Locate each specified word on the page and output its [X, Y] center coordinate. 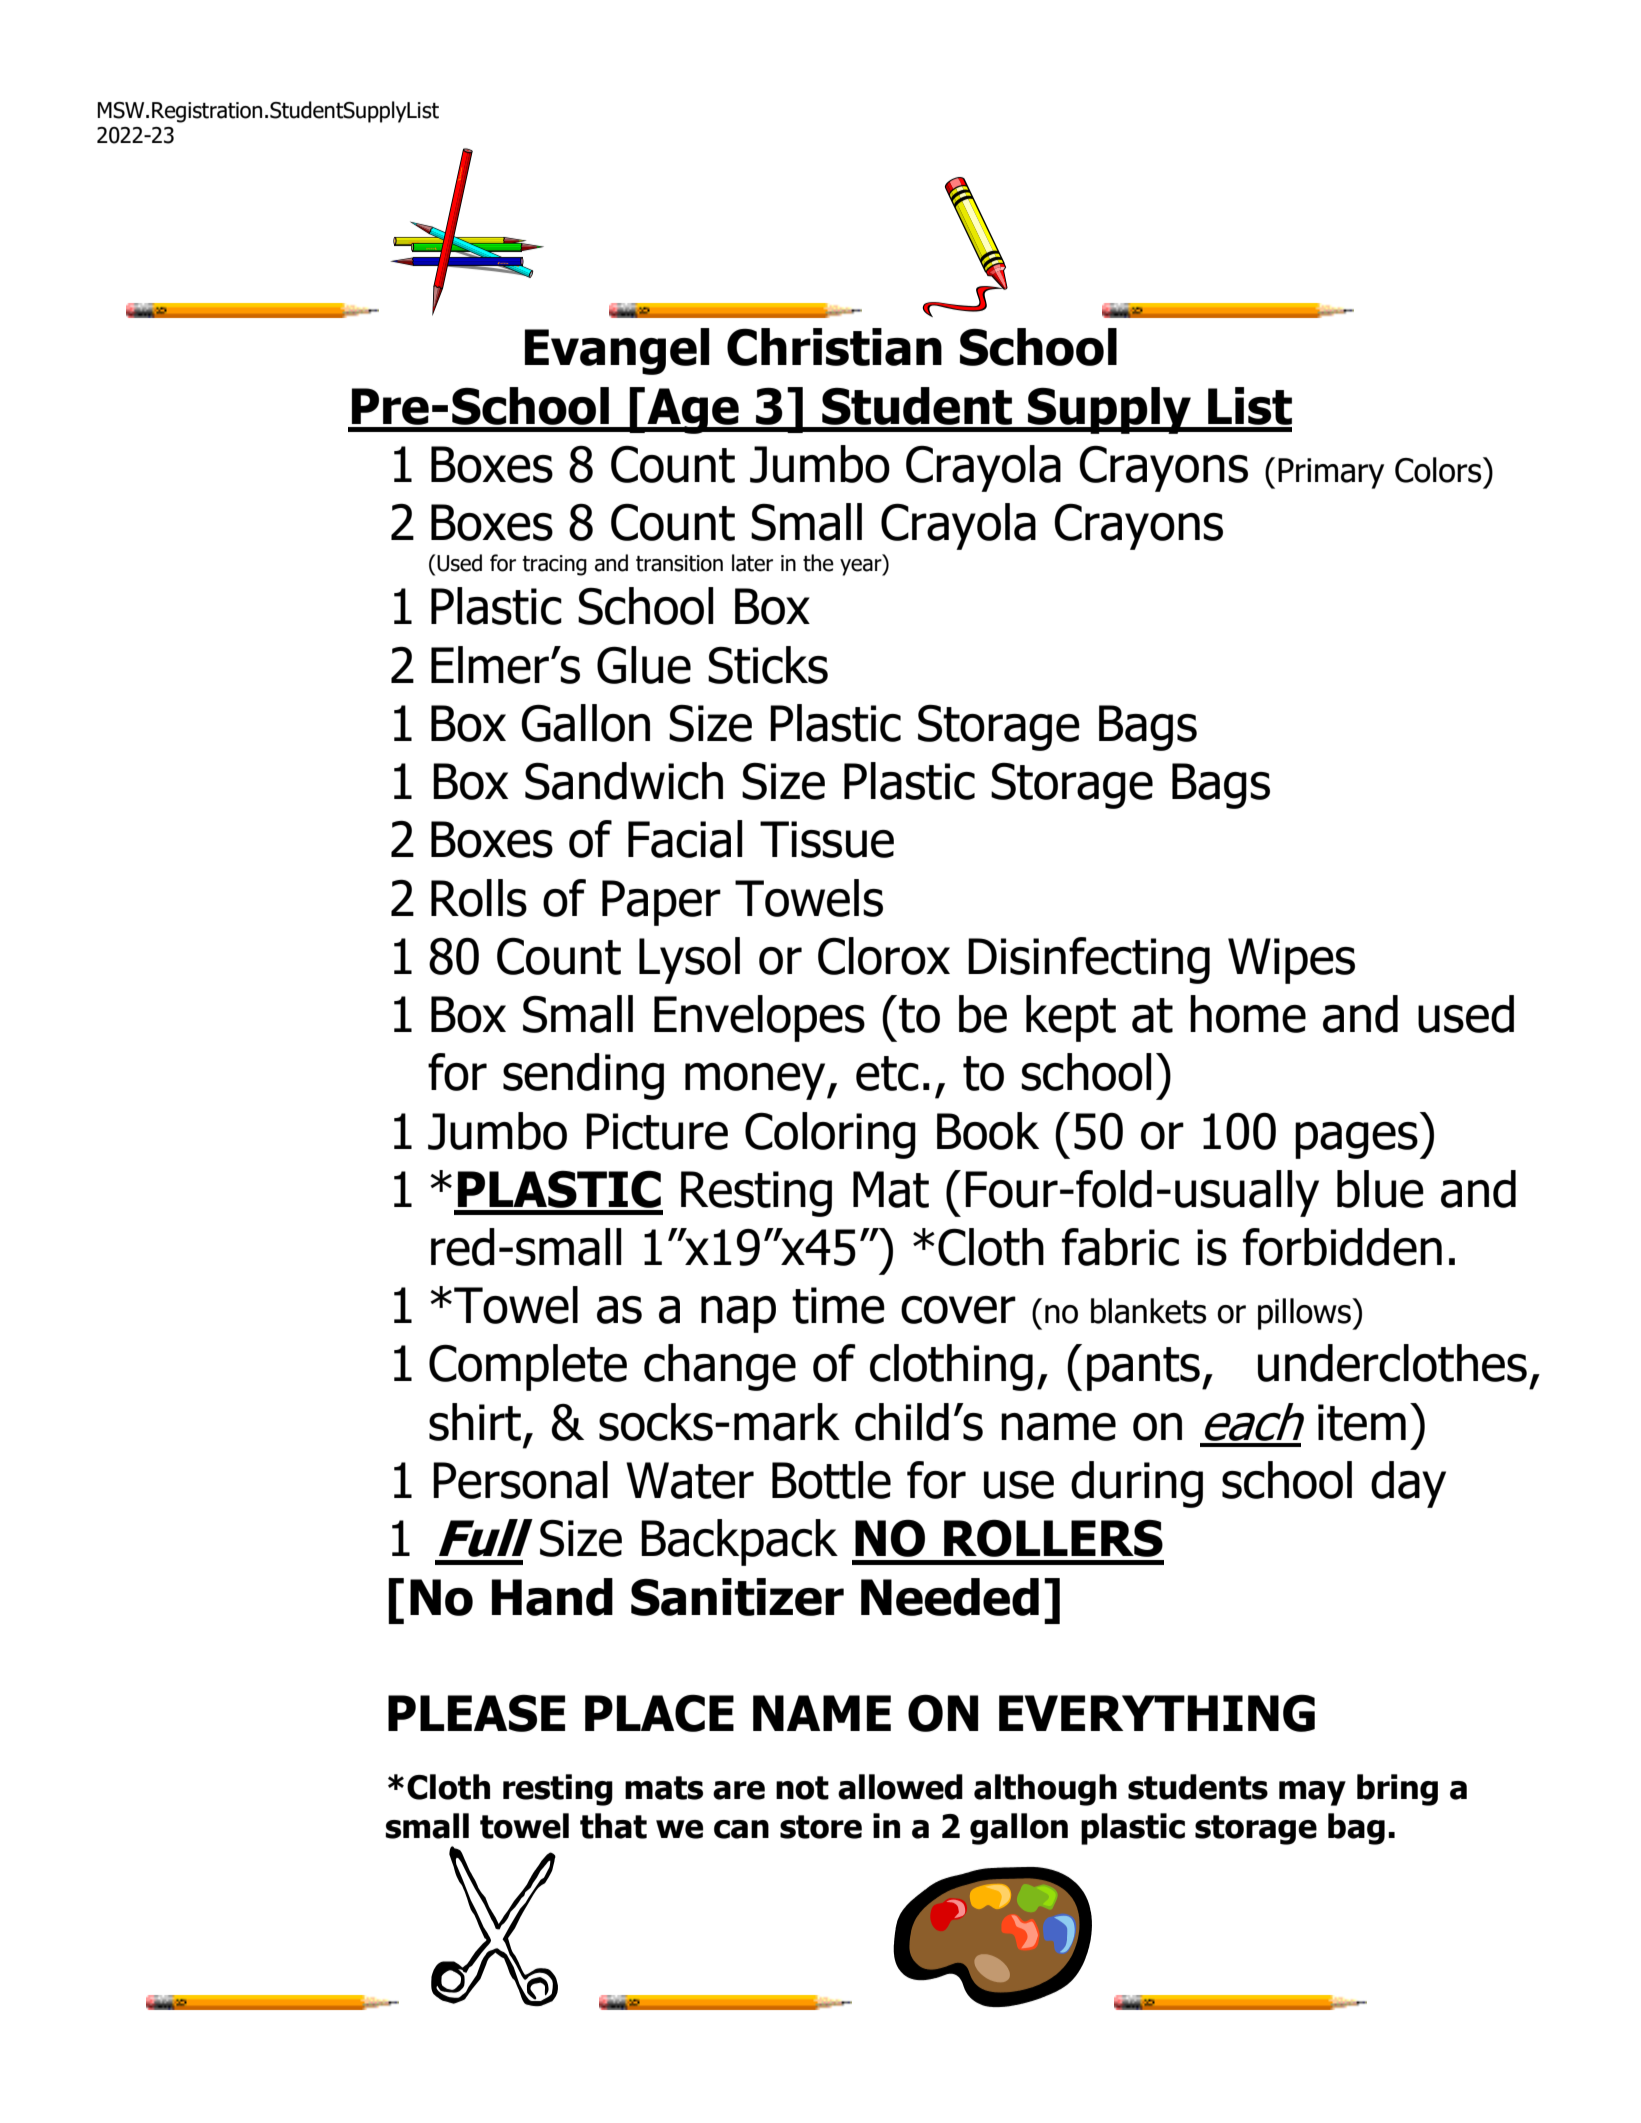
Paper [661, 903]
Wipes [1291, 961]
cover [958, 1310]
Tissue [827, 839]
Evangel [617, 351]
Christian [834, 347]
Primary [1331, 473]
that [613, 1826]
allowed [900, 1787]
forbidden [1342, 1247]
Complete [528, 1367]
